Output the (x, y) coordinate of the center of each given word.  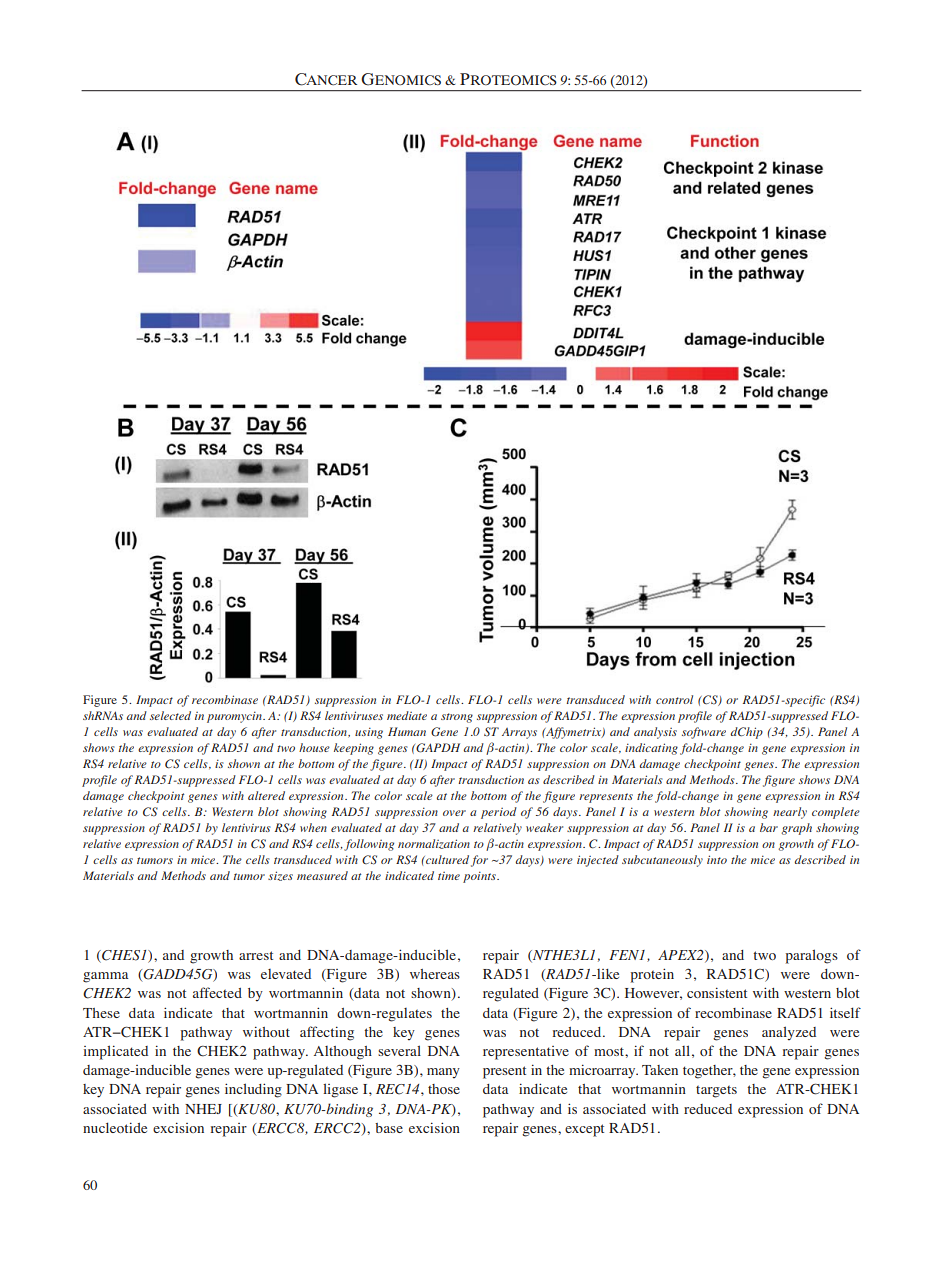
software (704, 733)
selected (170, 715)
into (717, 859)
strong (457, 718)
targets (716, 1091)
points (480, 877)
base (389, 1128)
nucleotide (115, 1127)
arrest (256, 955)
